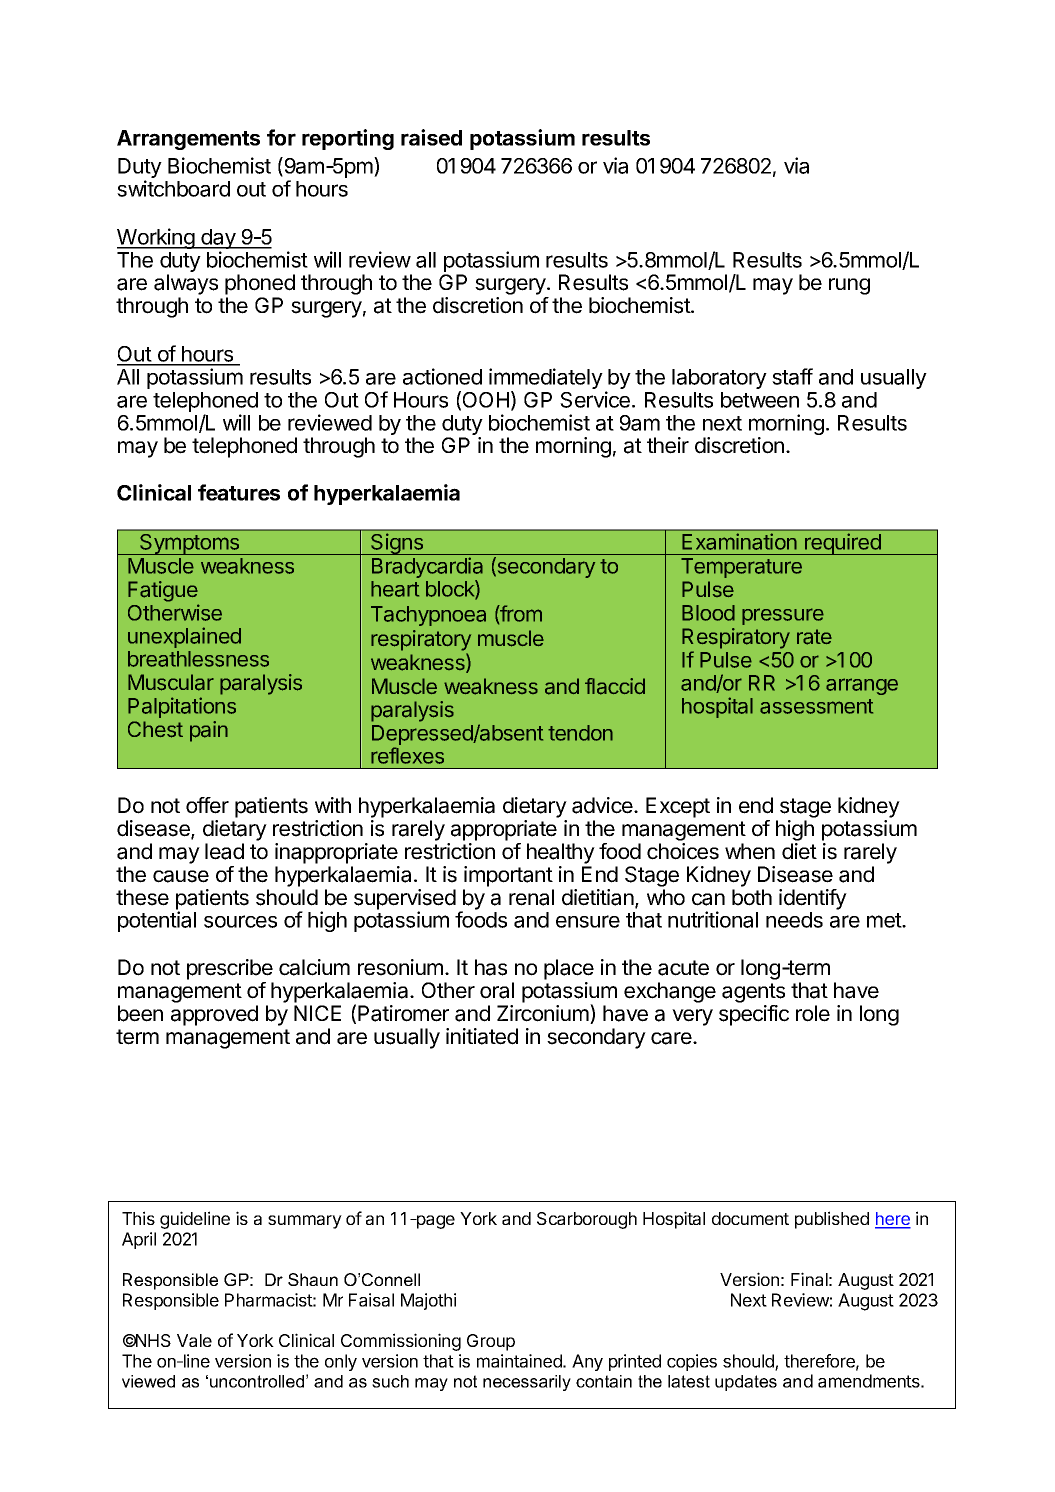 The image size is (1055, 1492). I want to click on switchboard, so click(173, 188).
